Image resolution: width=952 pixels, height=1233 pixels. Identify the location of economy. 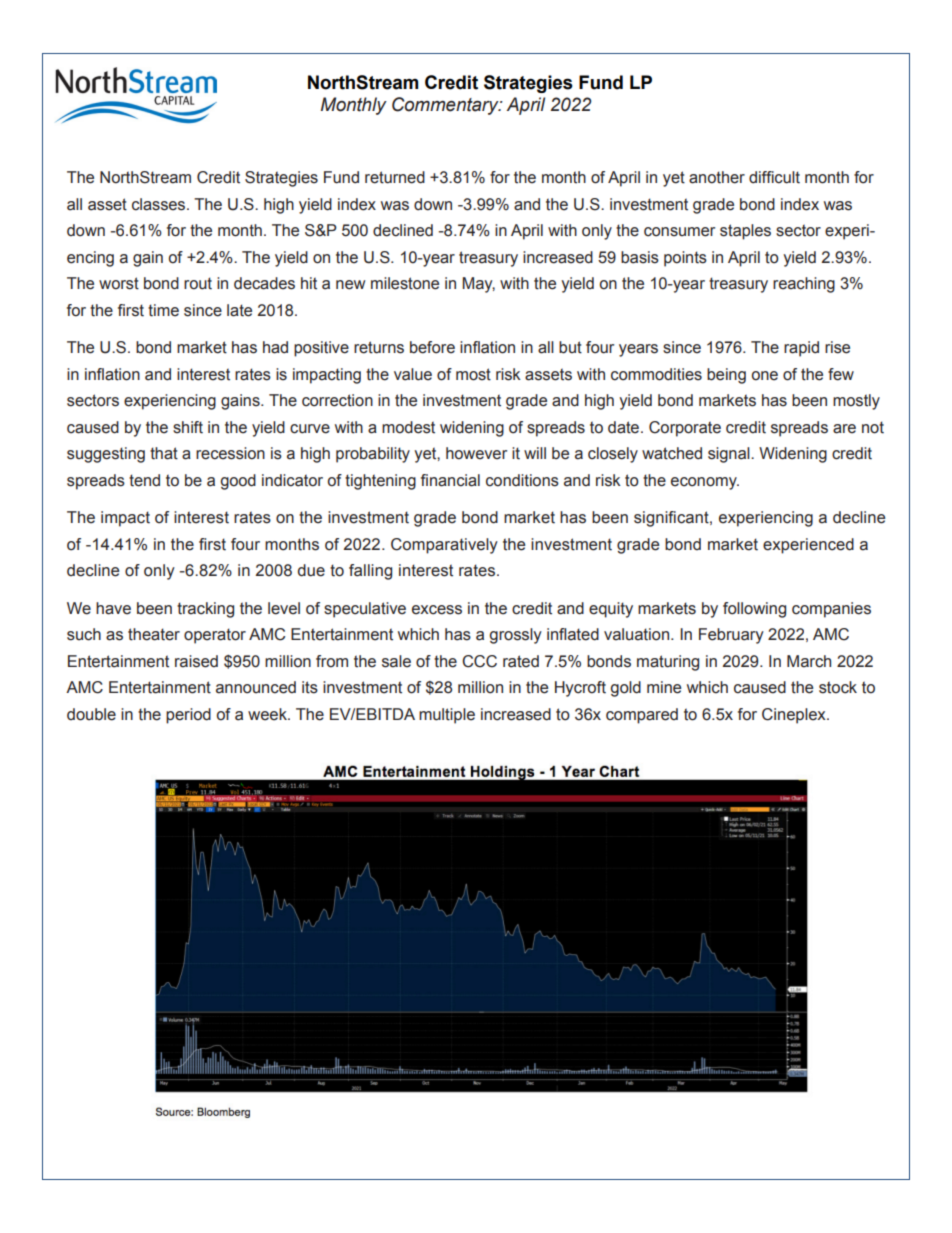
(705, 483).
